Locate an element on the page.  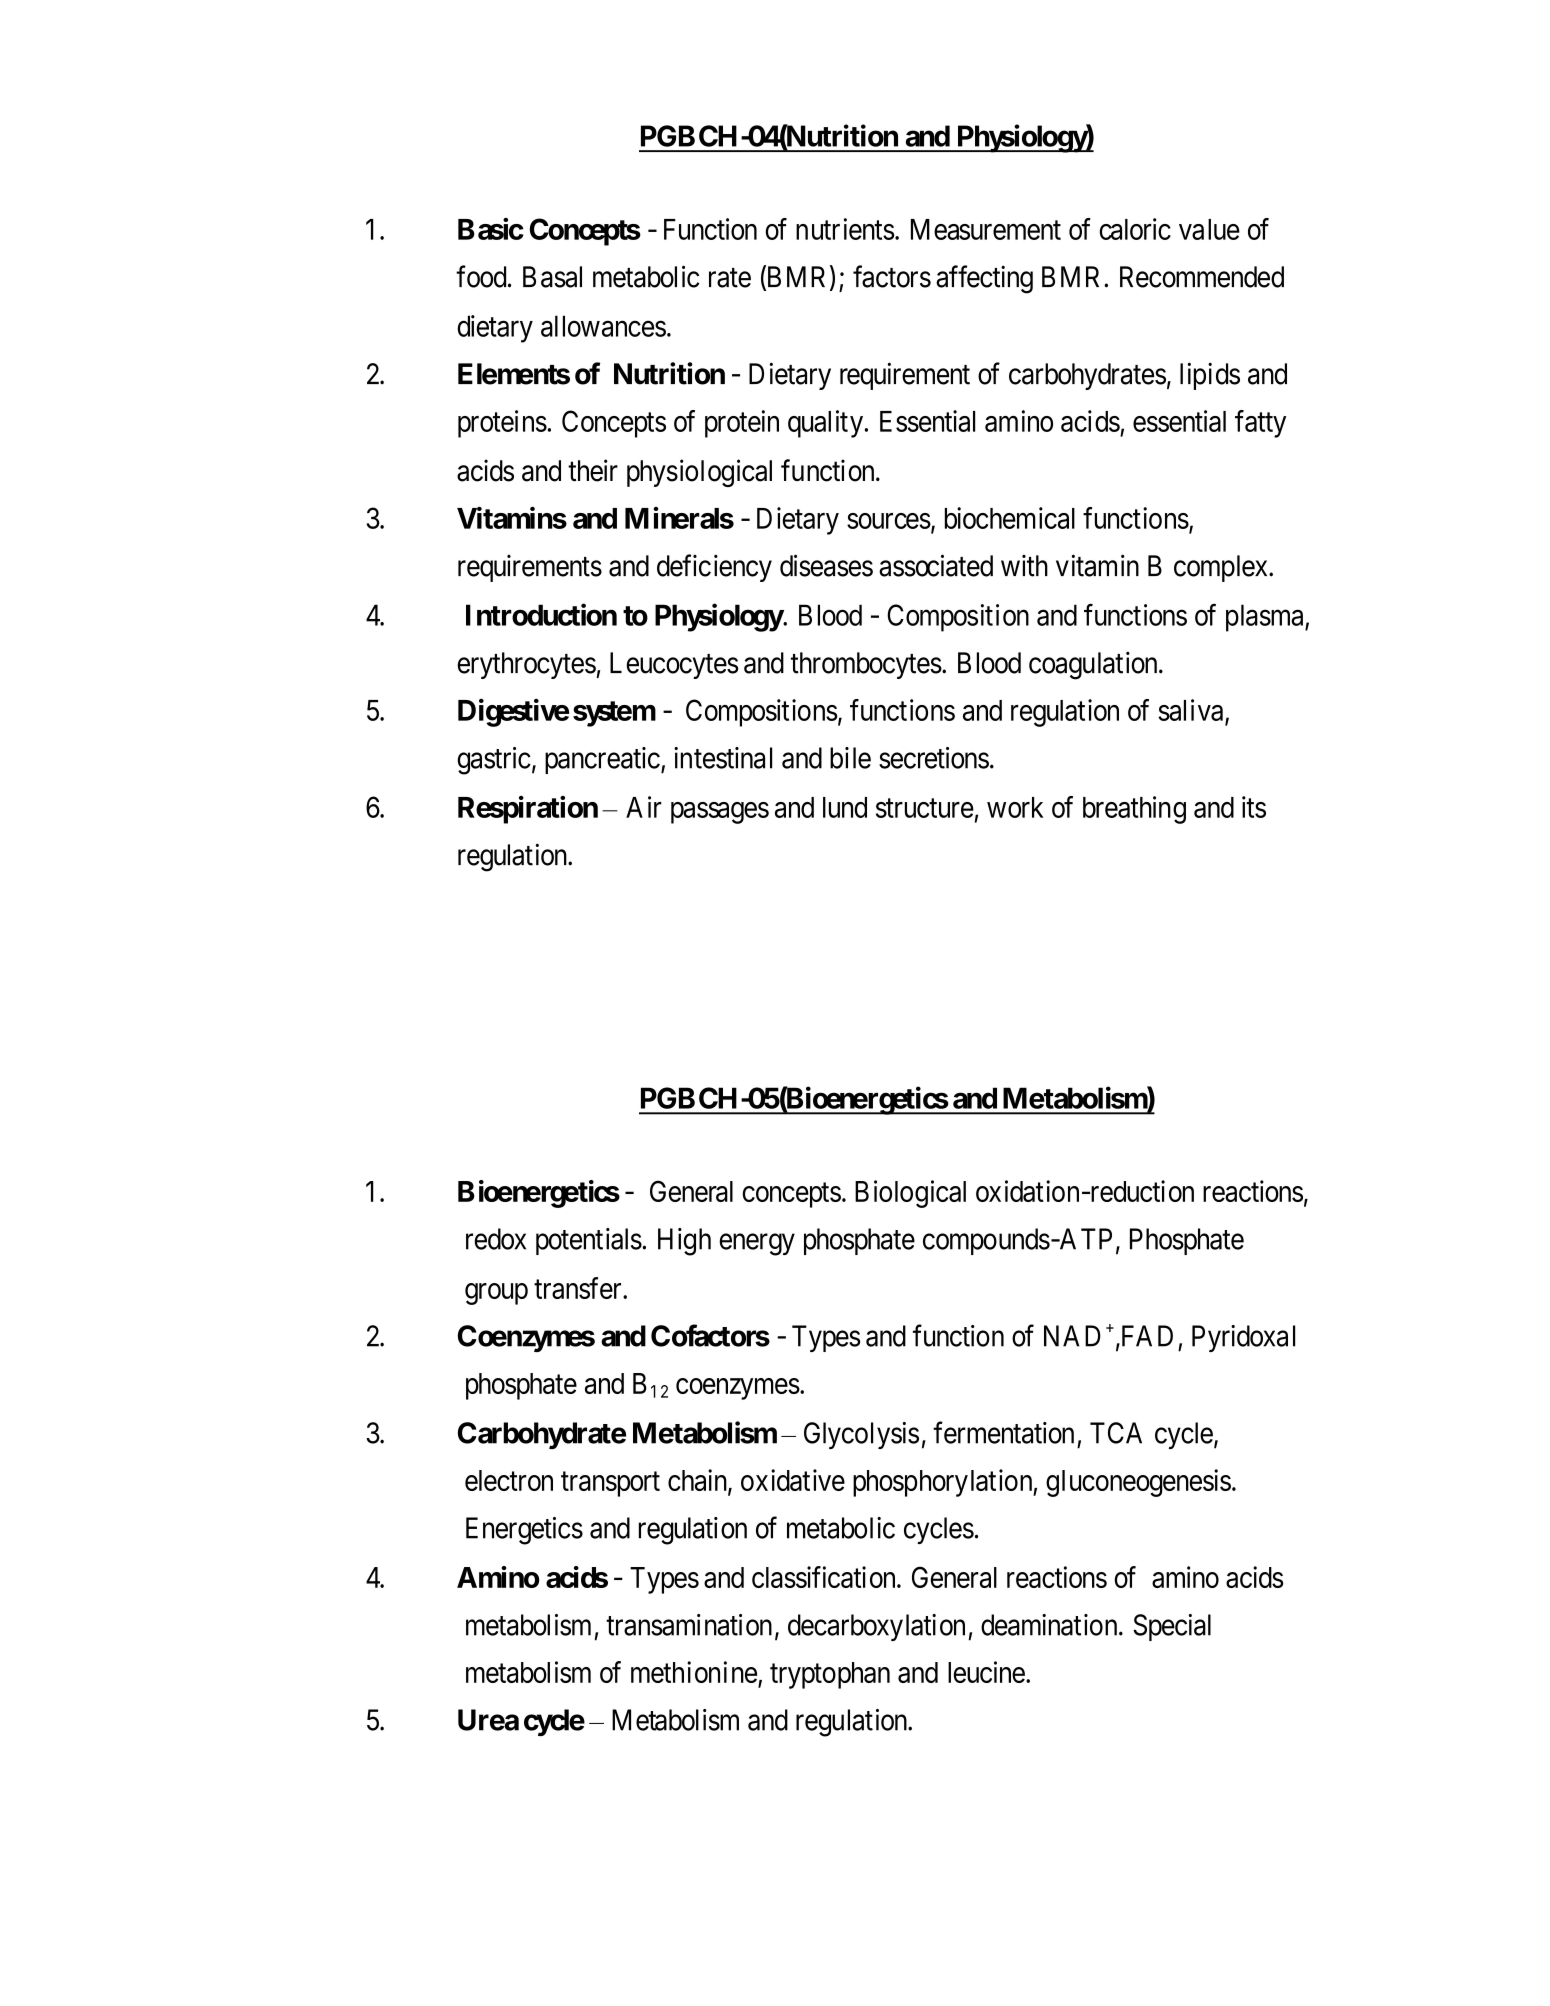
lund is located at coordinates (845, 807).
